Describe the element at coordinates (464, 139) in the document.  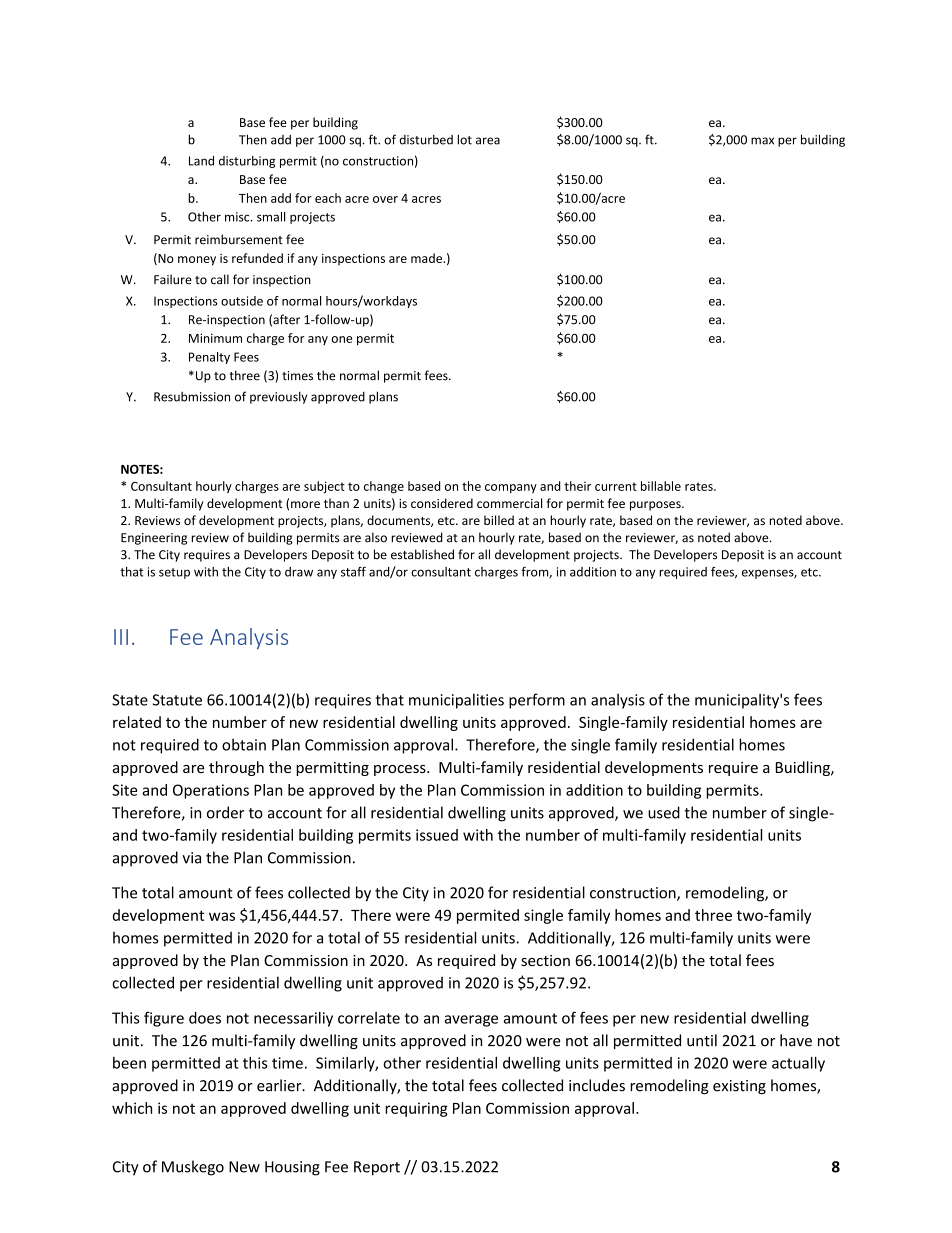
I see `lot` at that location.
